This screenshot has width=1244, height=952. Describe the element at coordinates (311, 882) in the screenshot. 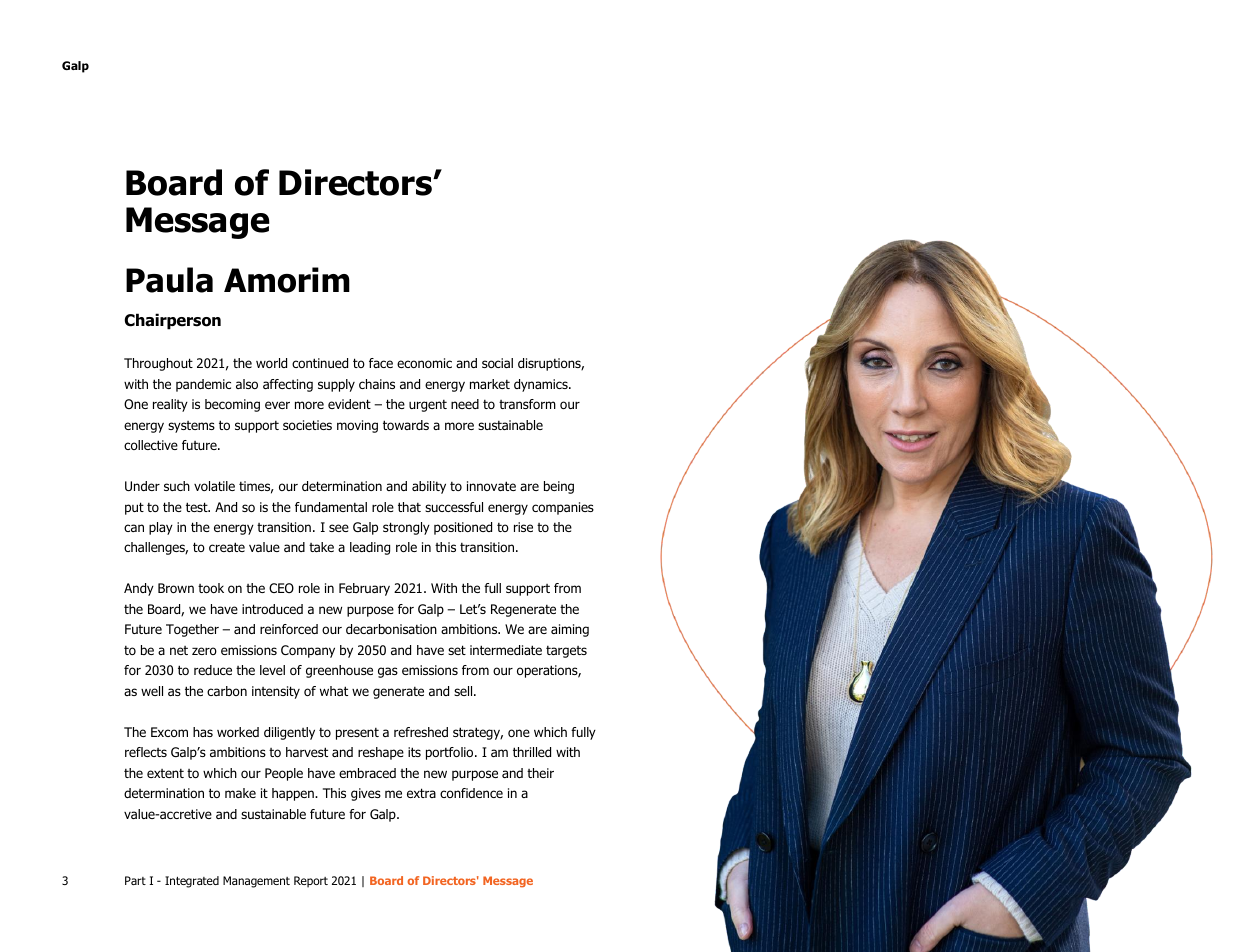

I see `Report` at that location.
